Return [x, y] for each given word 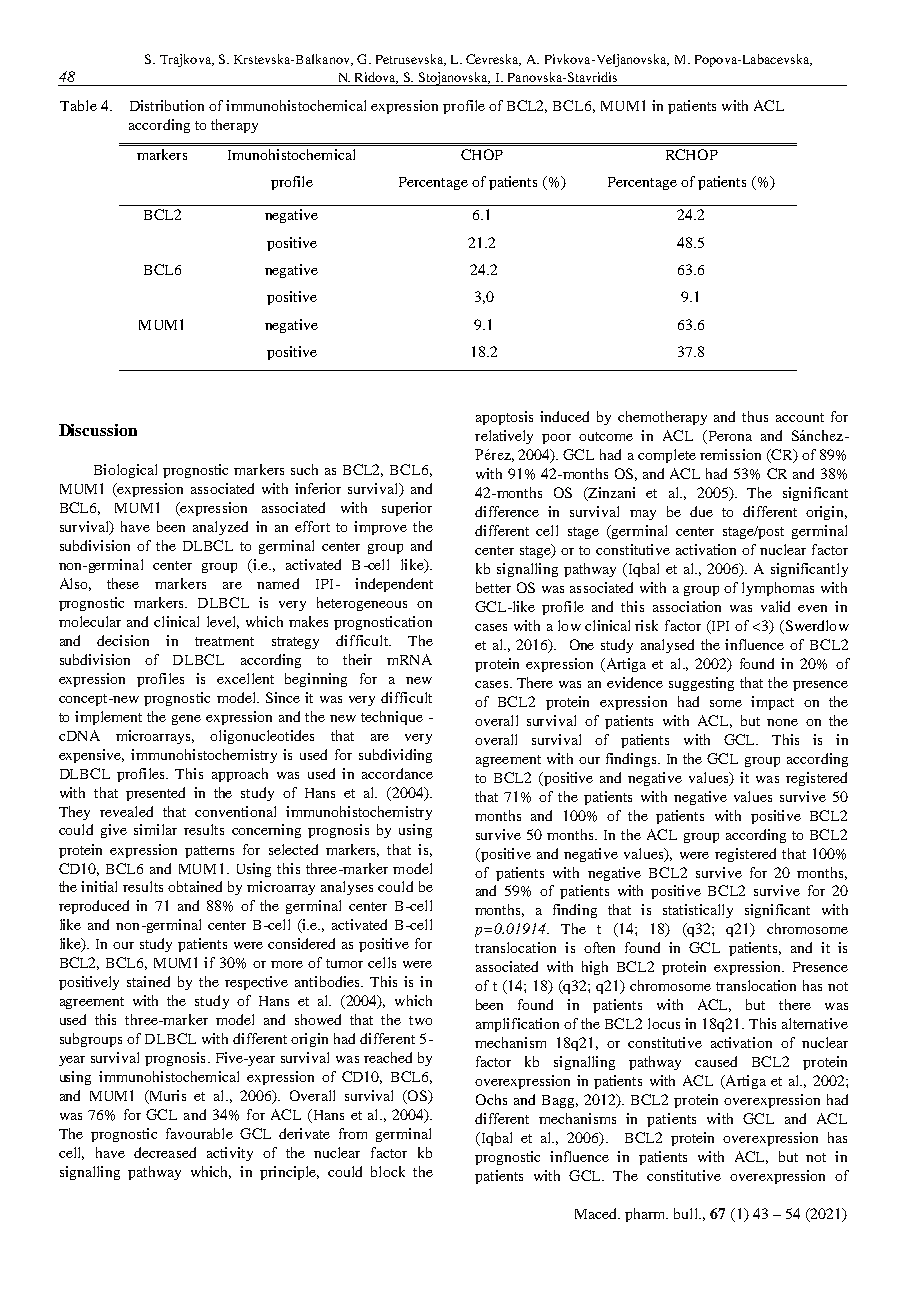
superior [407, 509]
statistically [698, 911]
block [388, 1171]
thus [755, 416]
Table [78, 105]
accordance [397, 773]
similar [155, 829]
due [701, 511]
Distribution [167, 105]
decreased [165, 1152]
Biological [125, 471]
